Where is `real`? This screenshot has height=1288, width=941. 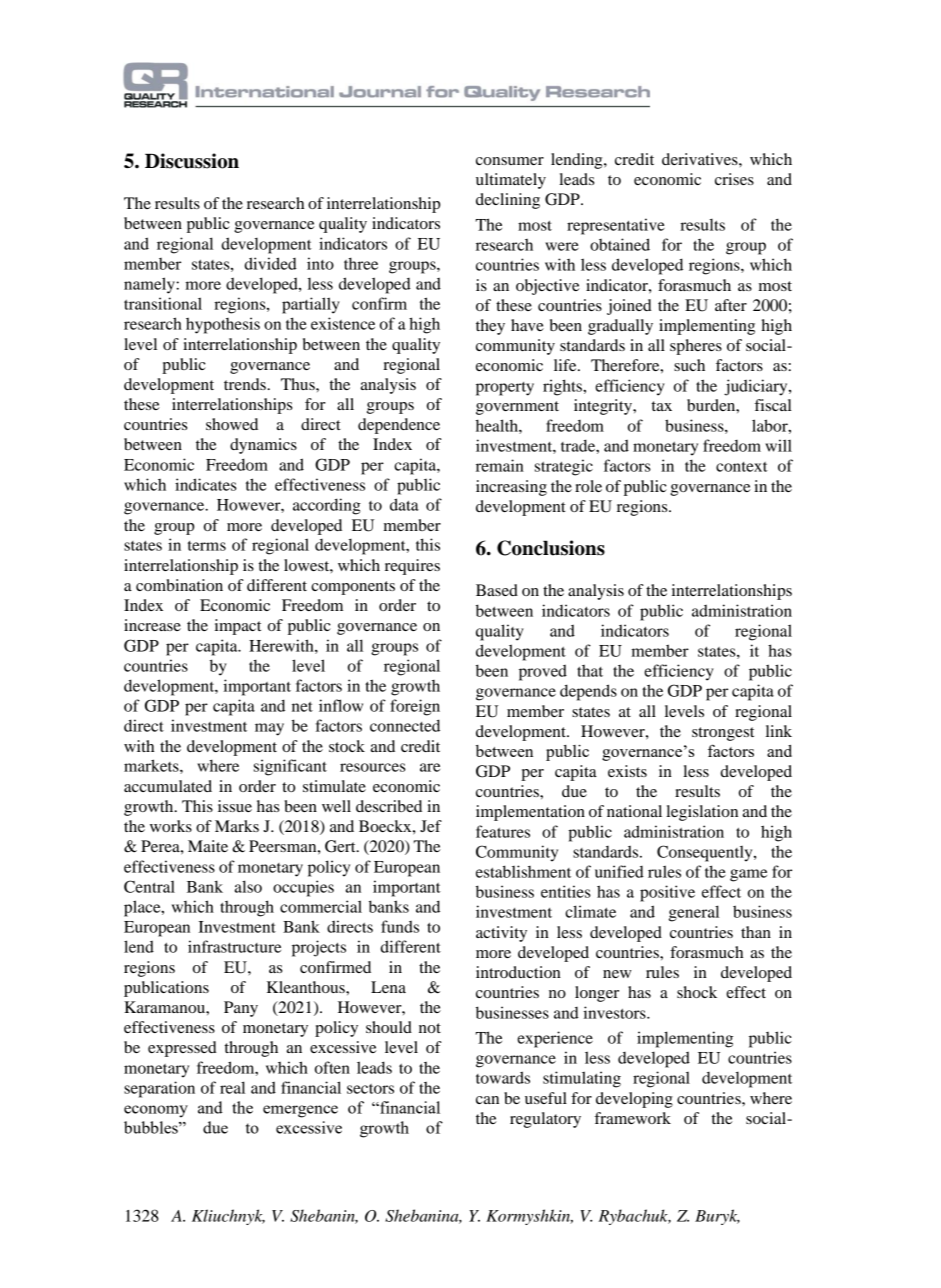 real is located at coordinates (232, 1087).
